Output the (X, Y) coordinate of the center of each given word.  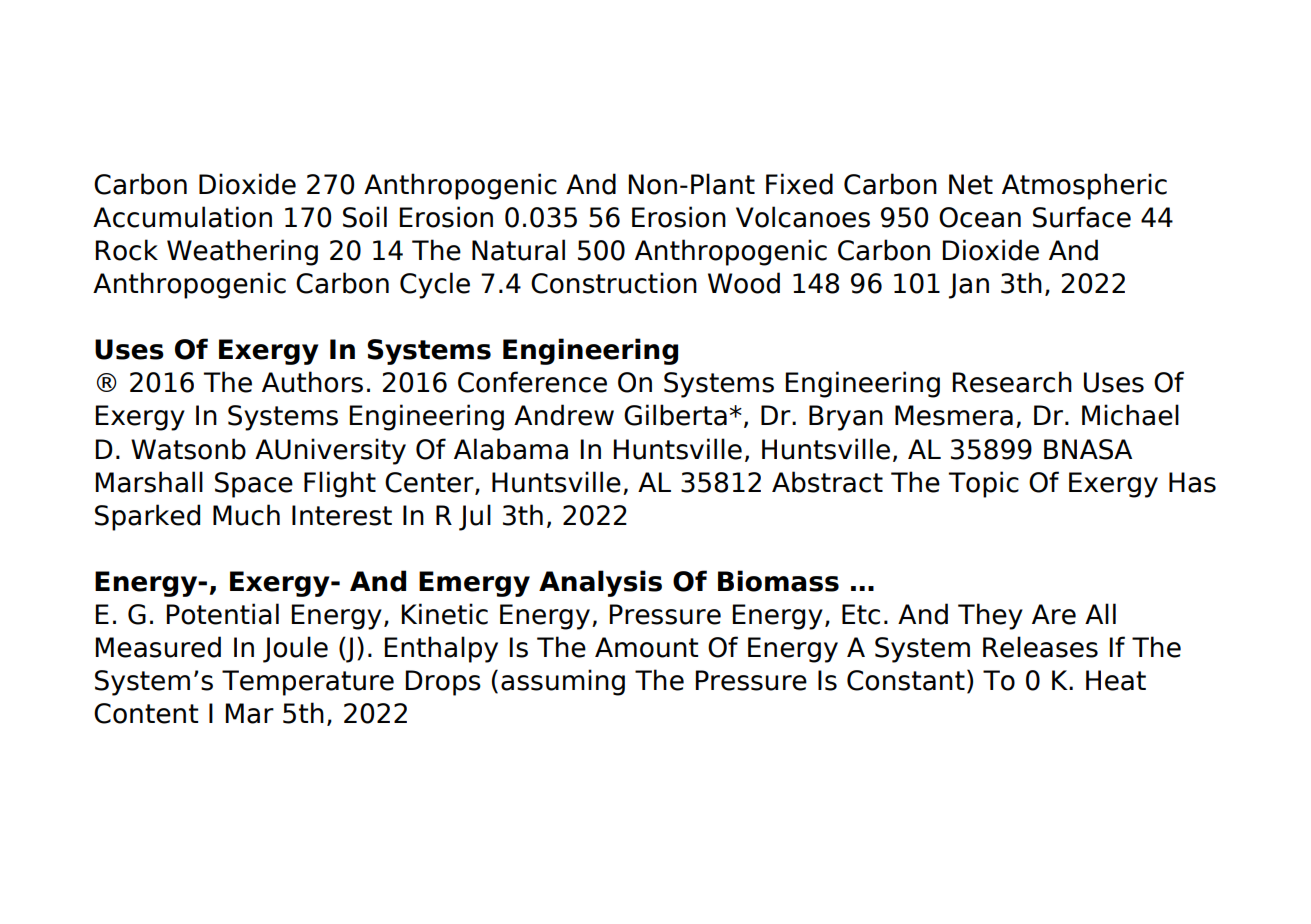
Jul (475, 517)
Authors (312, 382)
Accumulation (182, 217)
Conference (532, 382)
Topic (983, 484)
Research (1012, 382)
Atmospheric (1084, 186)
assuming (563, 682)
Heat (1116, 680)
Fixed (799, 184)
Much (246, 515)
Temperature (308, 683)
